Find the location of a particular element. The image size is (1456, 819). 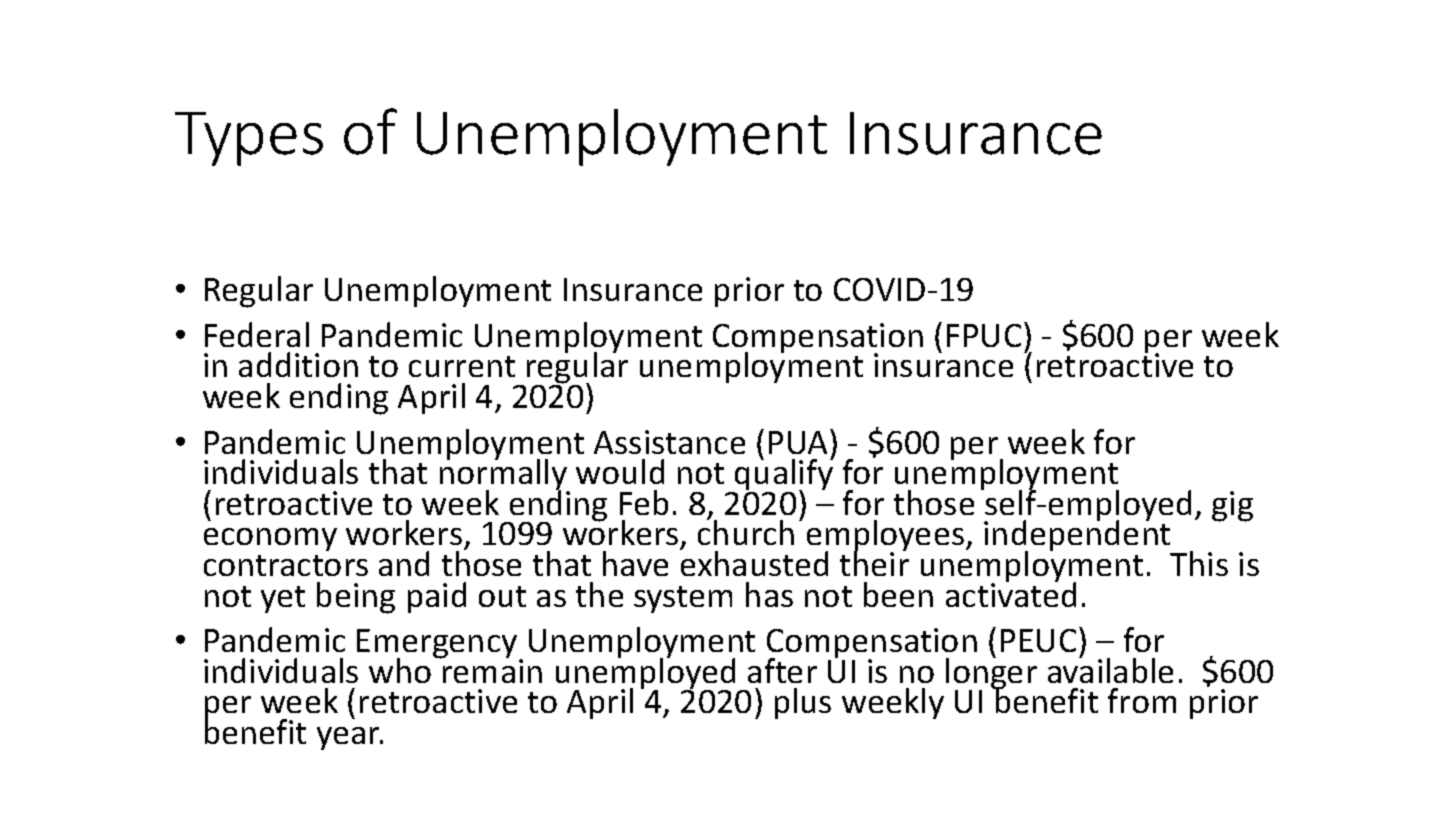

economy is located at coordinates (270, 539).
